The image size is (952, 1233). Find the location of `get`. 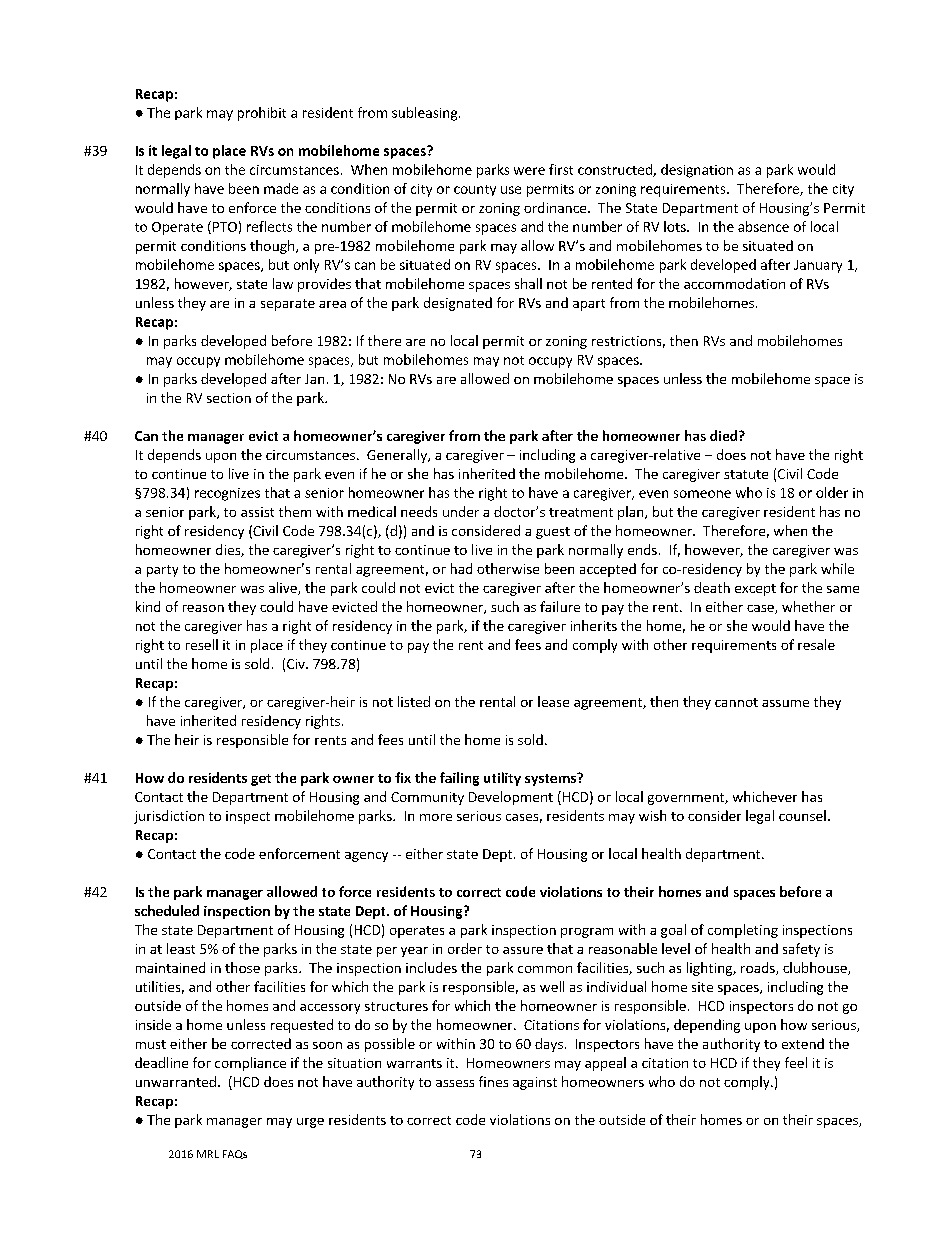

get is located at coordinates (261, 780).
